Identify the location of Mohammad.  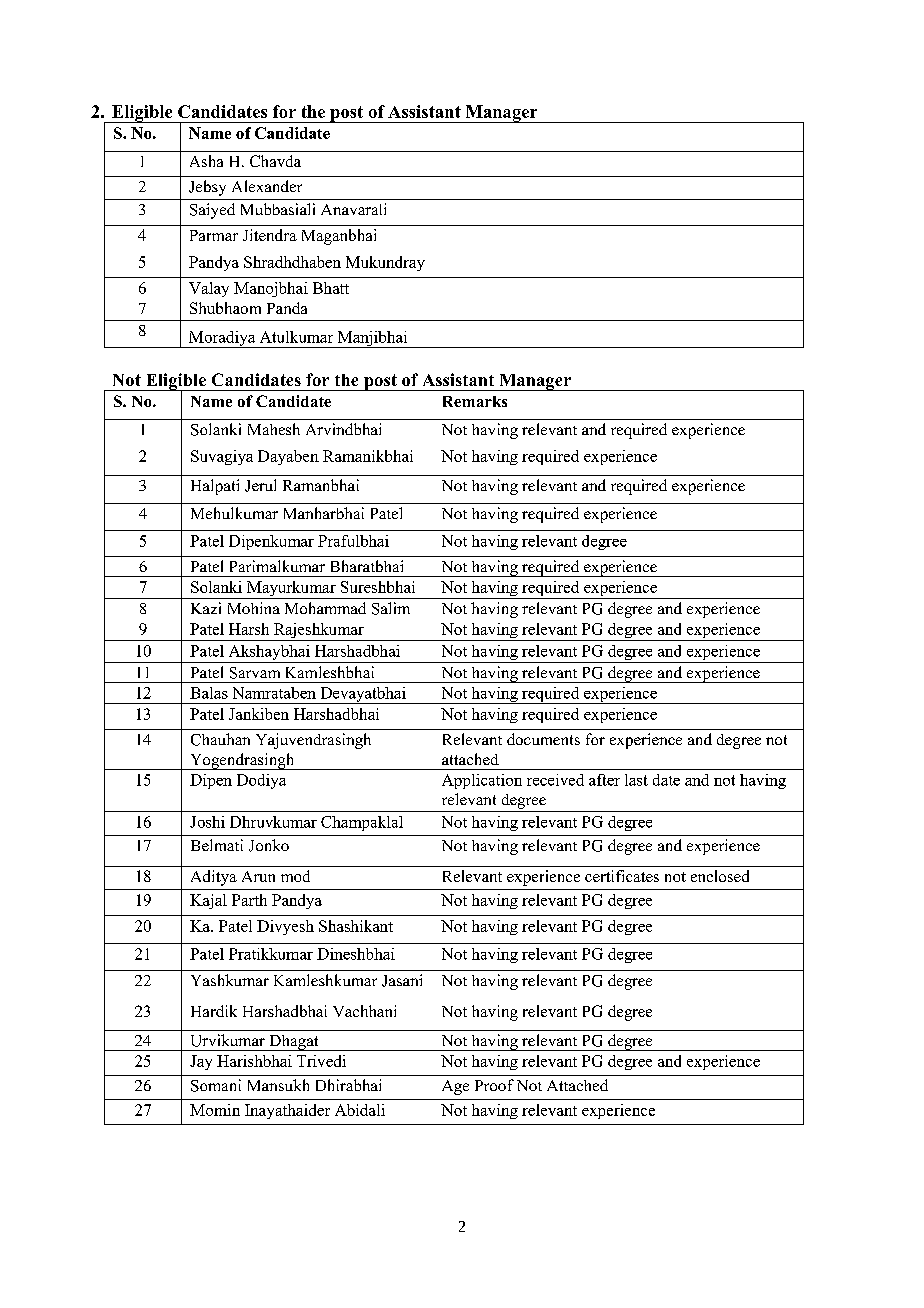
(325, 608).
